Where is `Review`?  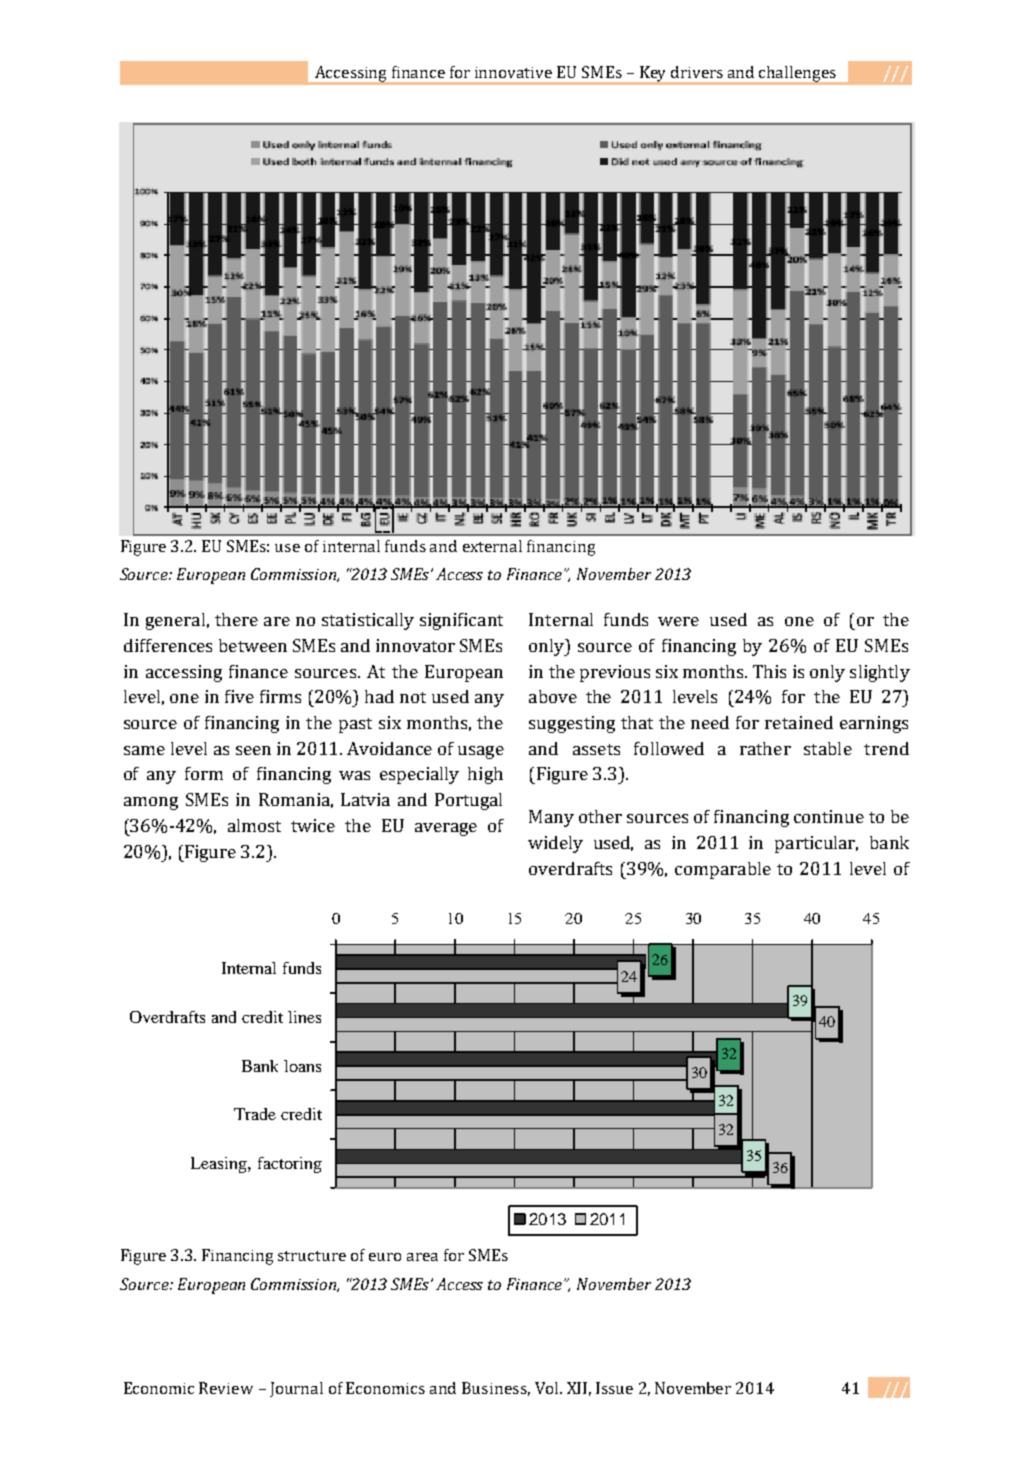
Review is located at coordinates (226, 1388).
